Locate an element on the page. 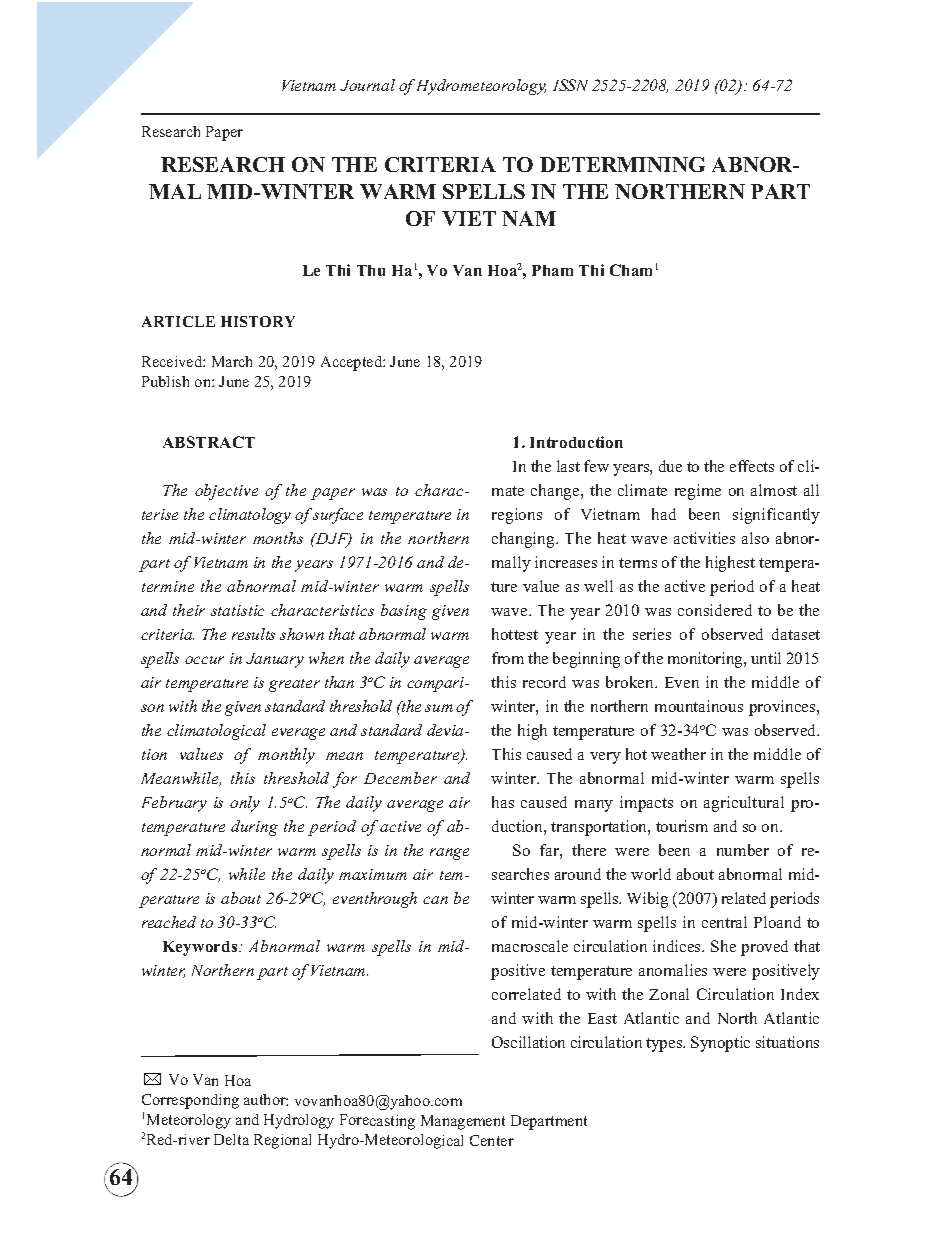  Delta is located at coordinates (231, 1139).
